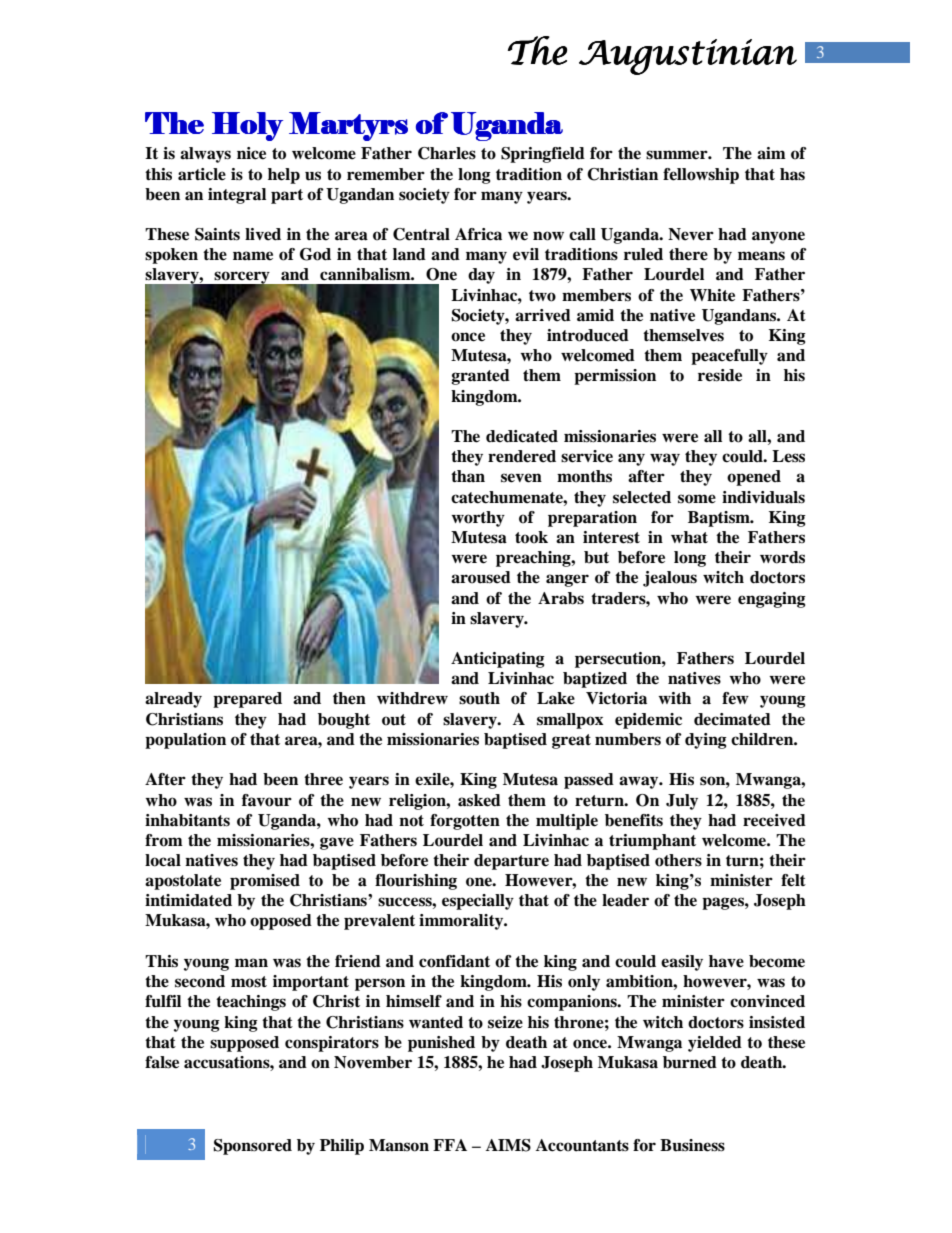 This screenshot has width=952, height=1233. What do you see at coordinates (253, 256) in the screenshot?
I see `name` at bounding box center [253, 256].
